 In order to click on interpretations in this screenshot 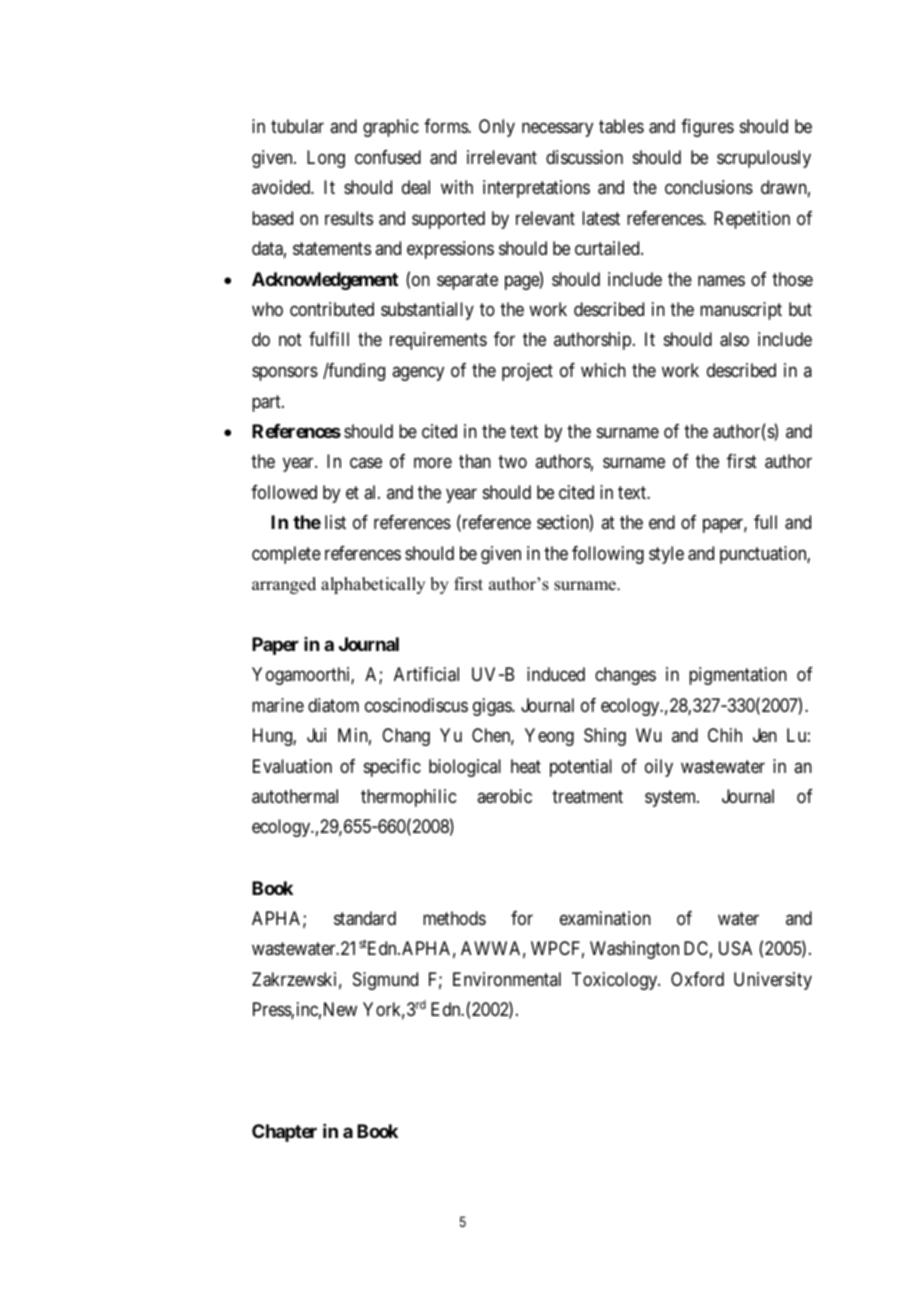, I will do `click(536, 189)`.
